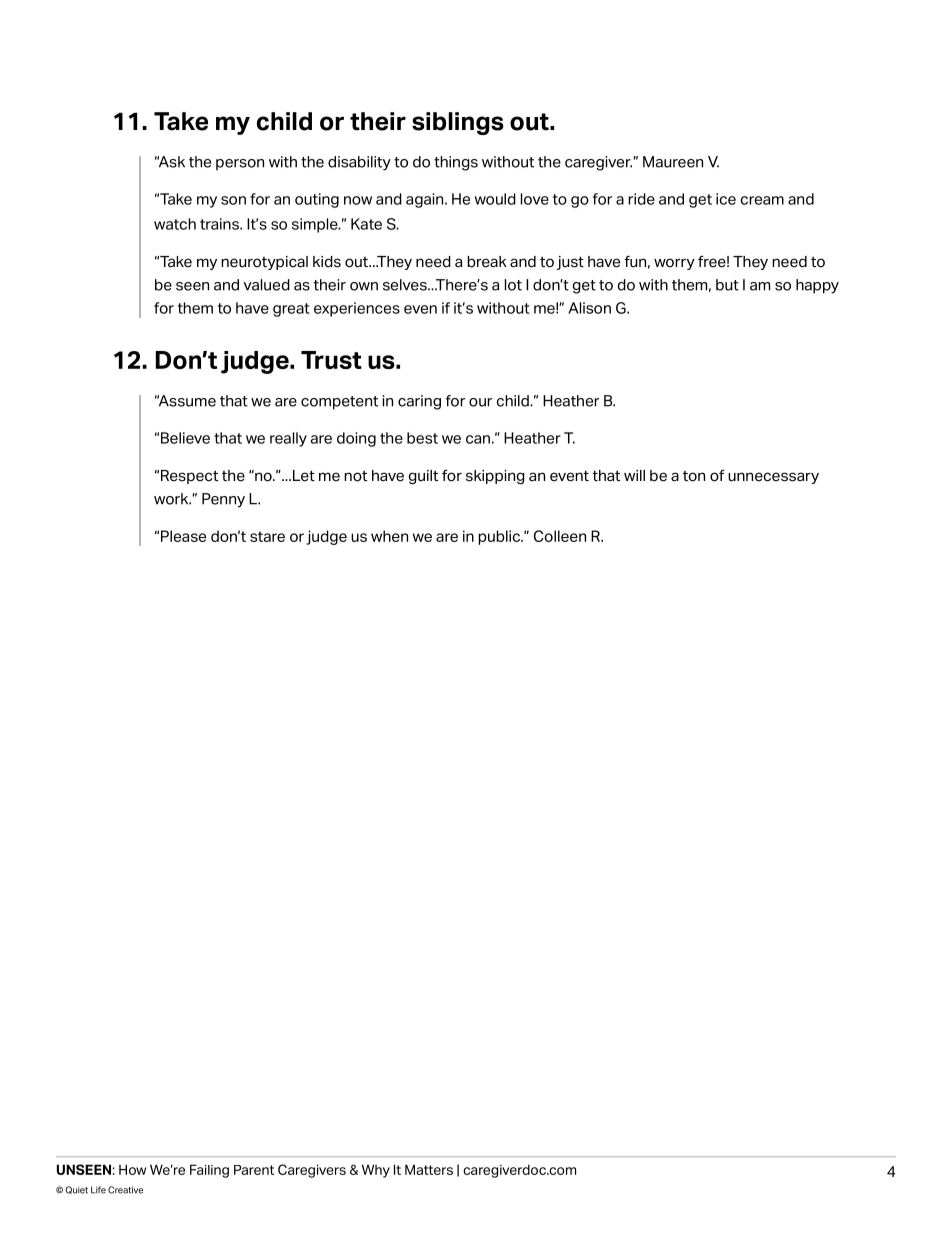  I want to click on How, so click(132, 1169).
